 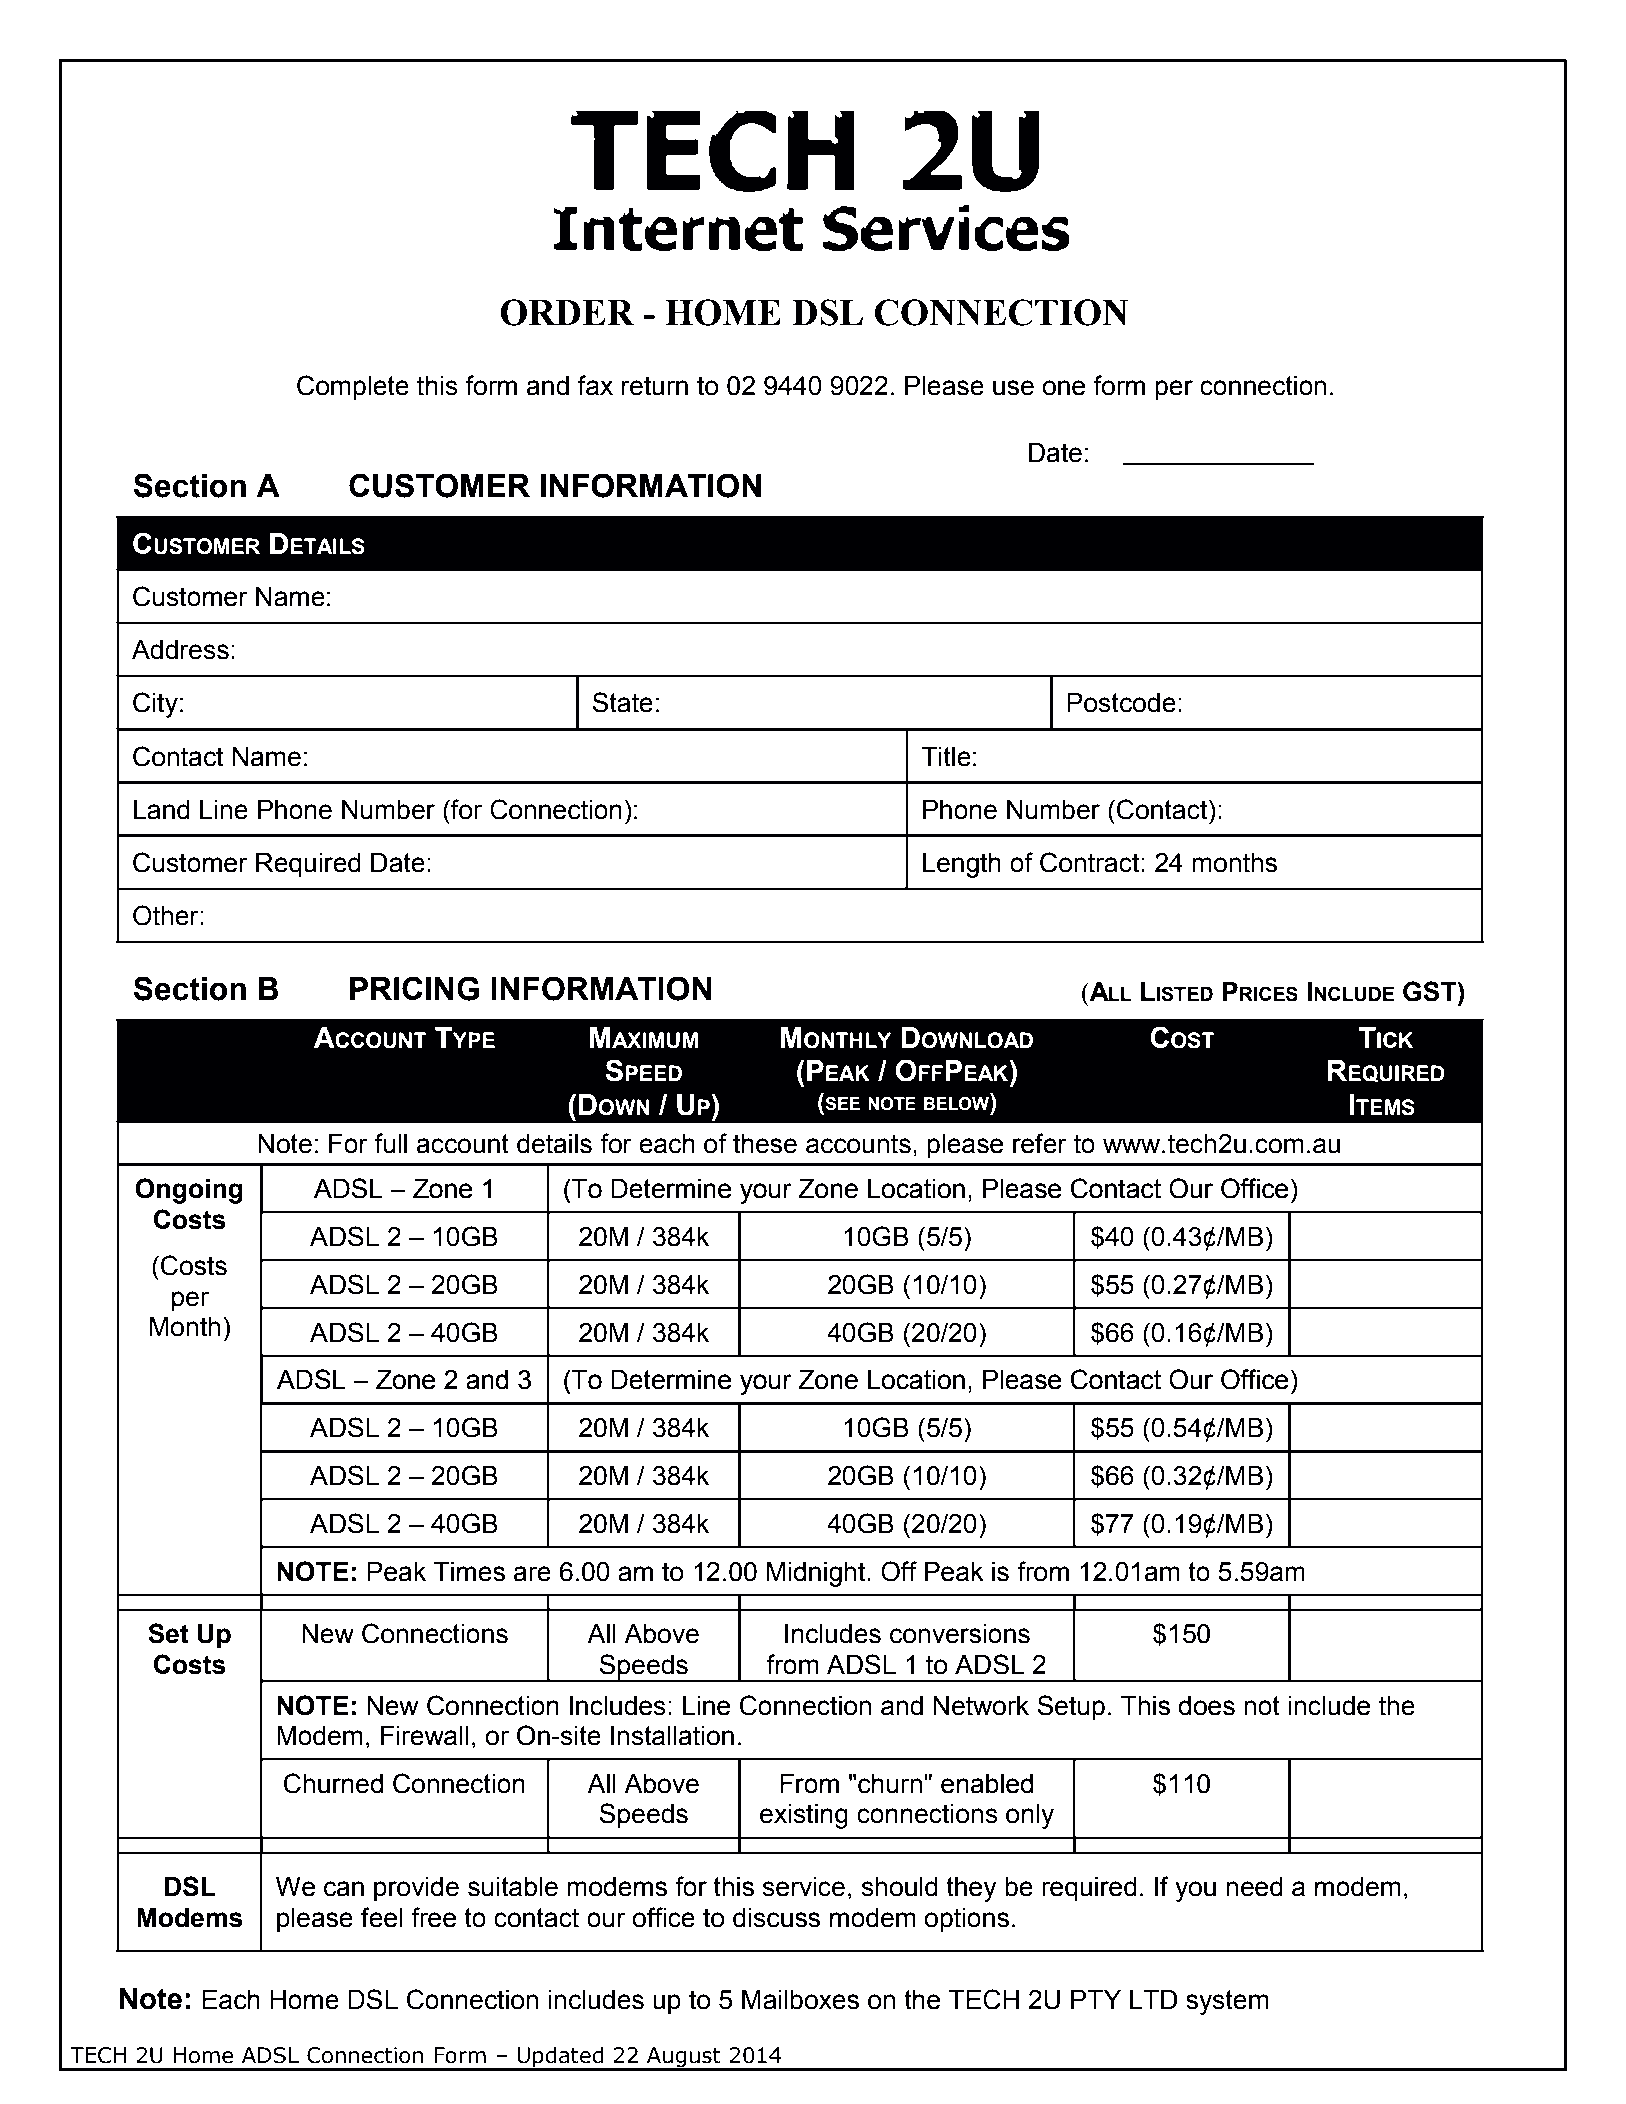 I want to click on return, so click(x=655, y=386).
